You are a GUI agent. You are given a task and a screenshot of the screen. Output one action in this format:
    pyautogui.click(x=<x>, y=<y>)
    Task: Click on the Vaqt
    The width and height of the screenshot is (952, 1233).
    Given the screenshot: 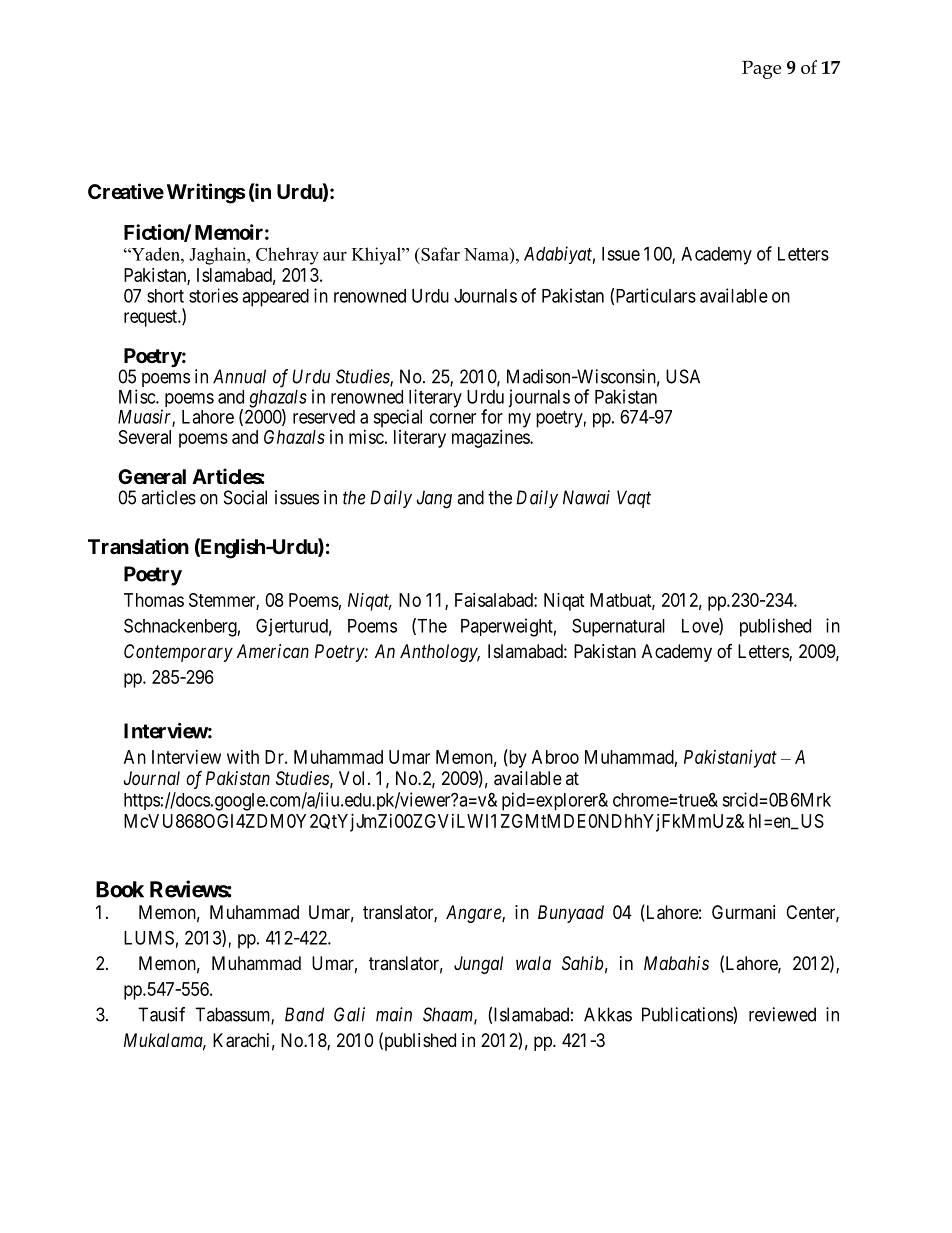 What is the action you would take?
    pyautogui.click(x=634, y=499)
